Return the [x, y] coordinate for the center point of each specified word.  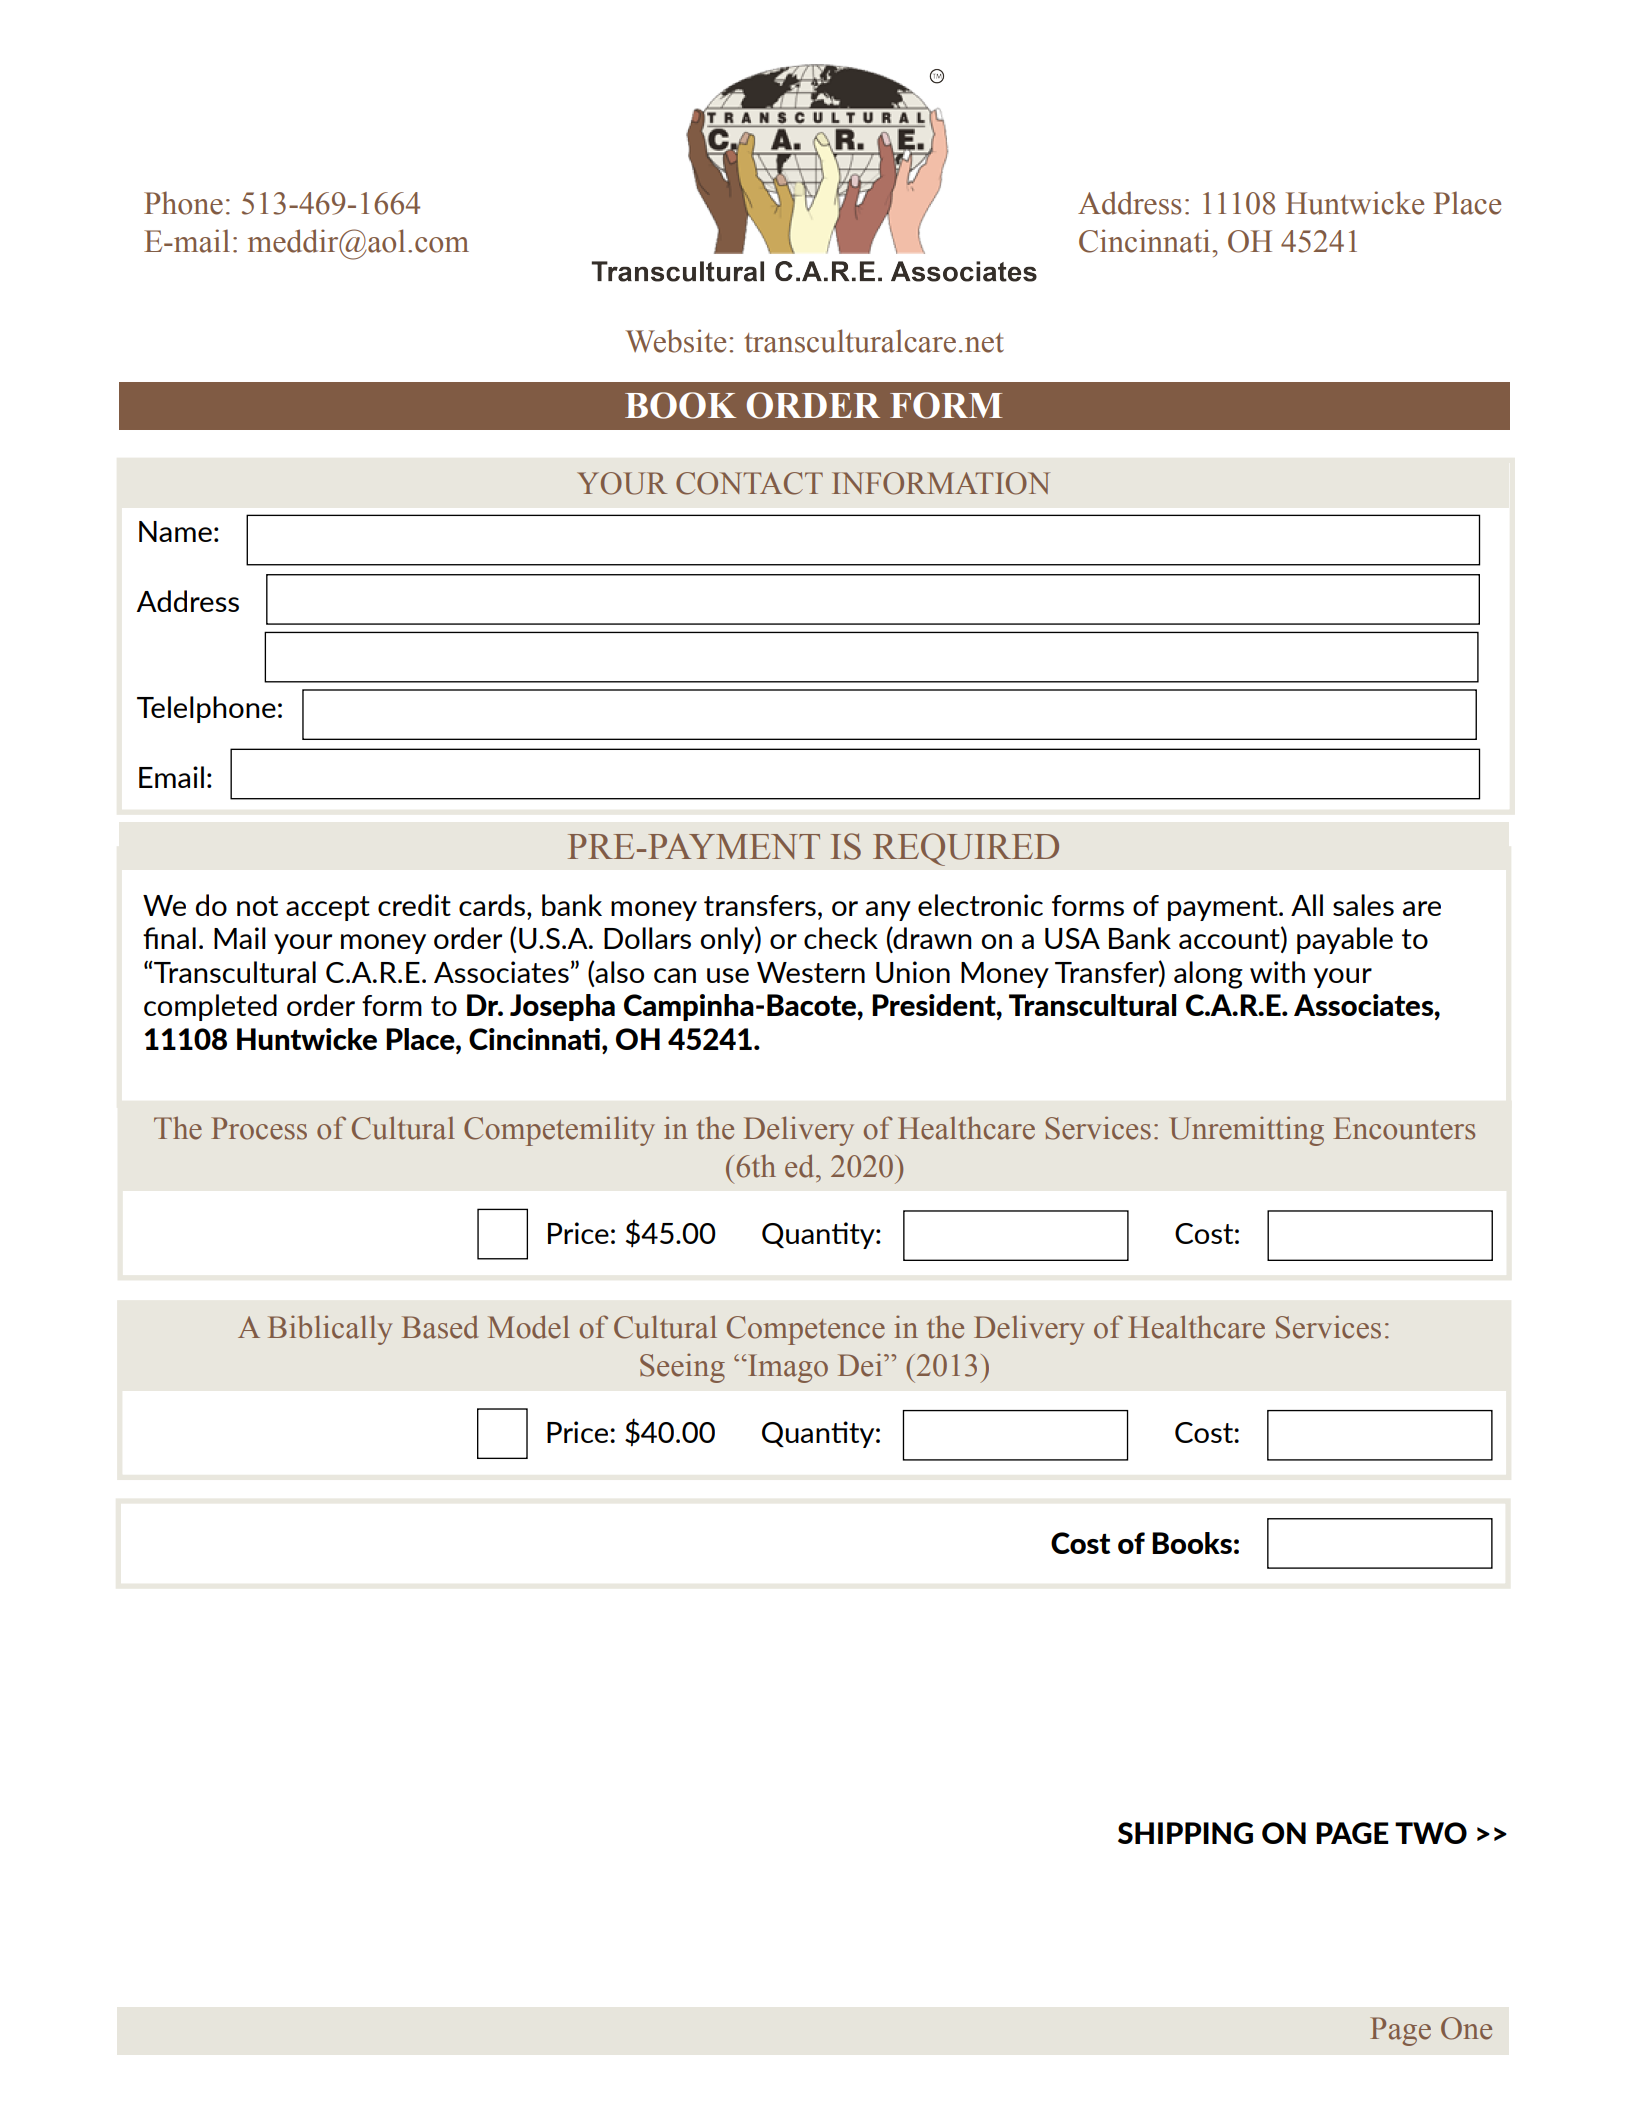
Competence [806, 1330]
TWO [1431, 1833]
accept [328, 908]
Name [175, 531]
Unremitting [1246, 1131]
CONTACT [749, 483]
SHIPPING [1185, 1833]
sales [1363, 905]
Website [675, 341]
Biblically [330, 1330]
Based [440, 1327]
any [888, 911]
